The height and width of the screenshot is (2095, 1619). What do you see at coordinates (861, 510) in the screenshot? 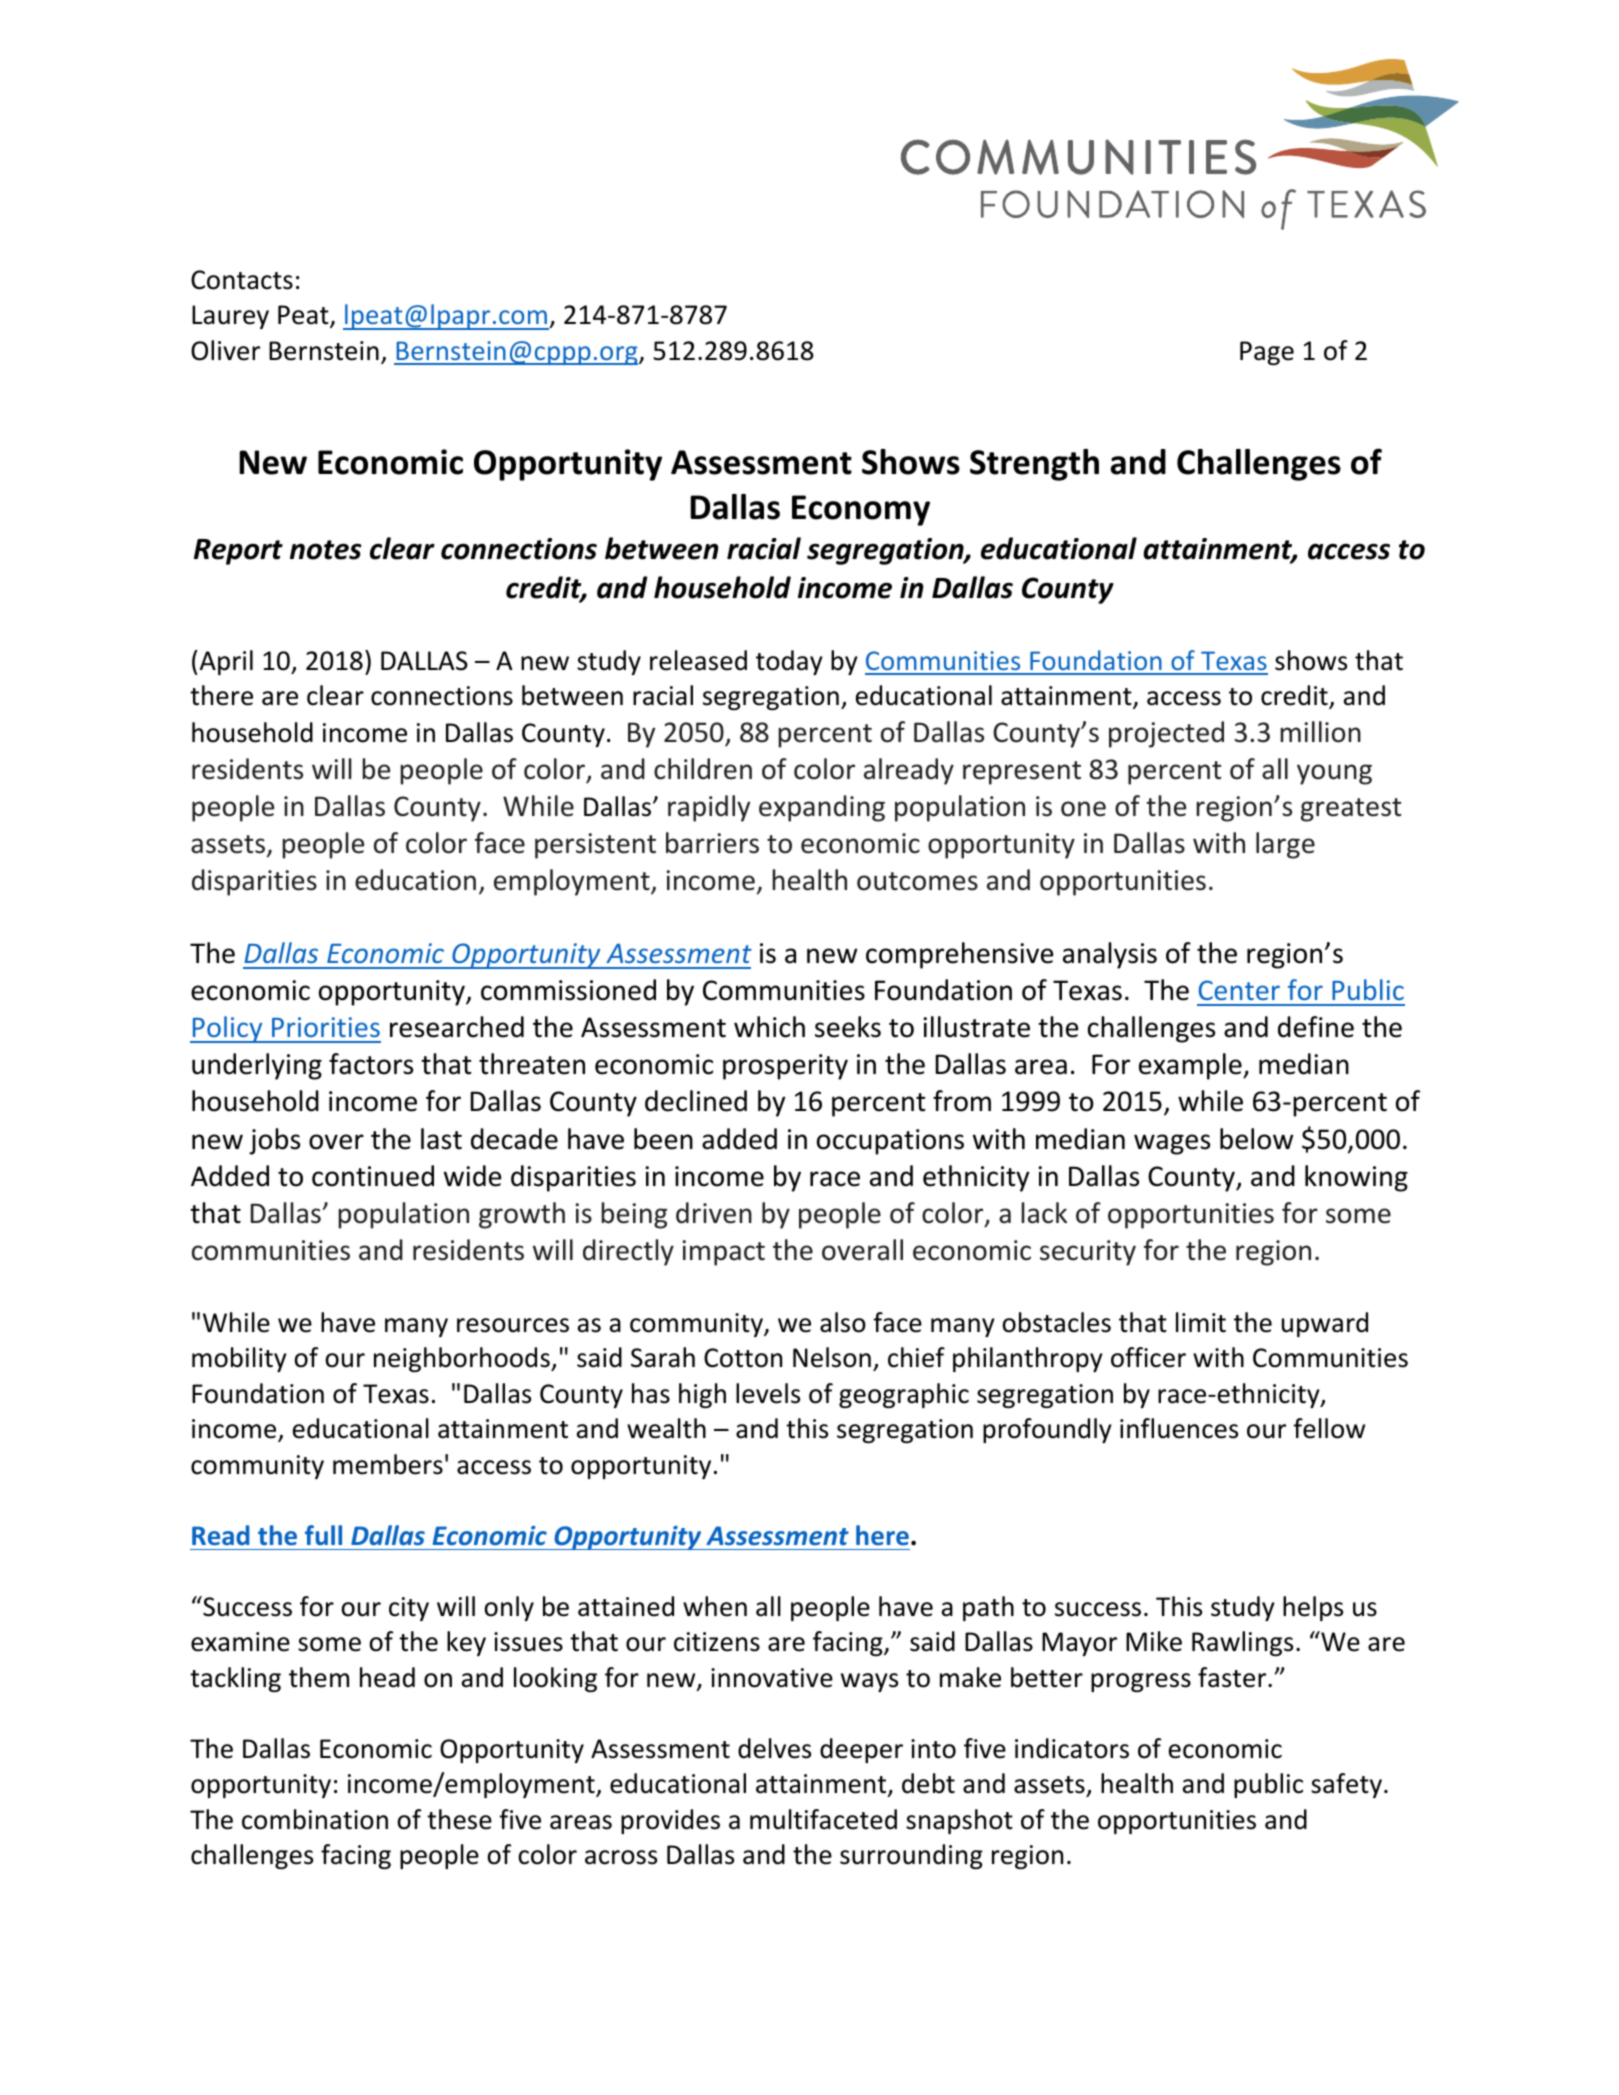
I see `Economy` at bounding box center [861, 510].
